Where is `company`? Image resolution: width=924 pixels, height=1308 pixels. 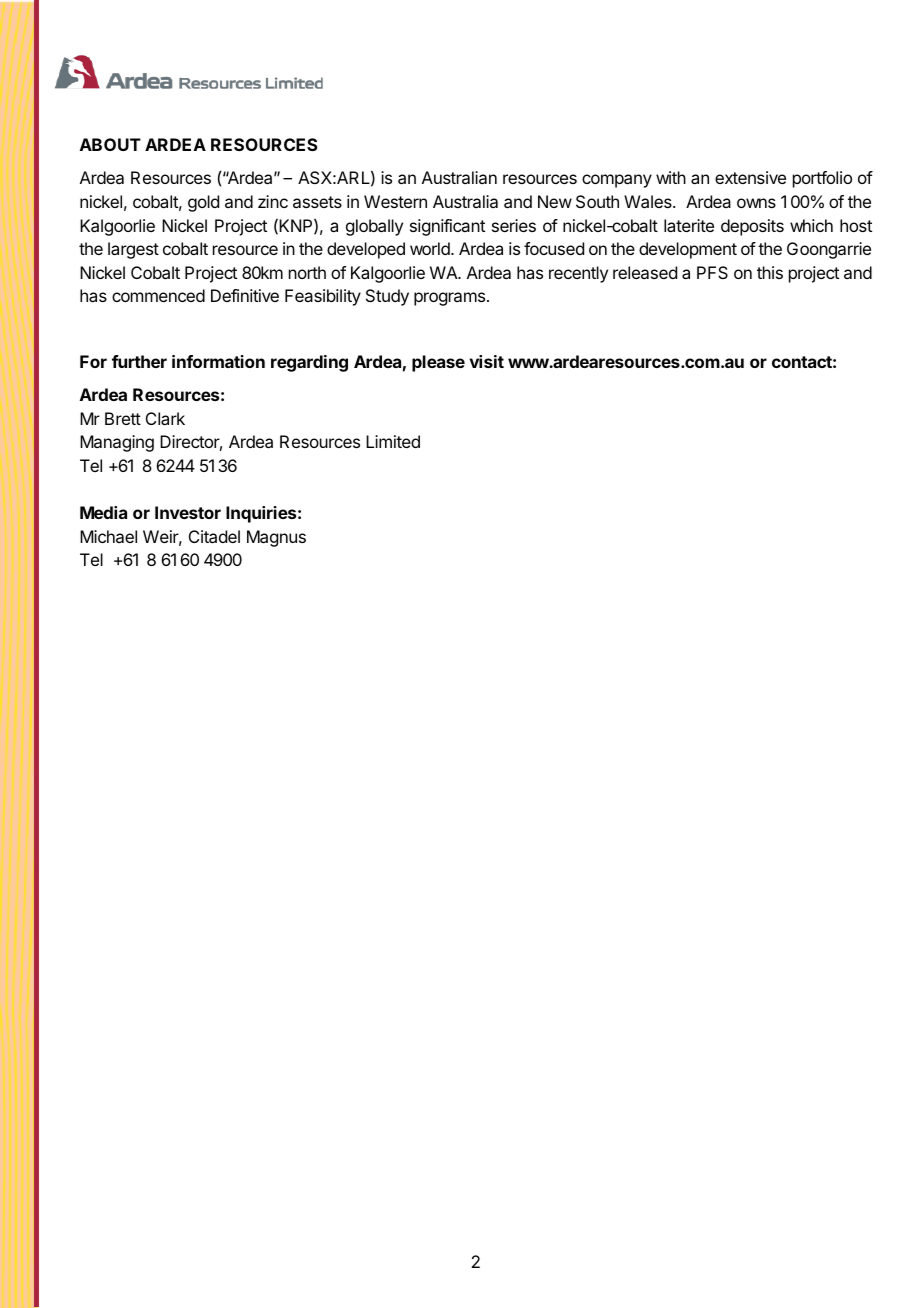
company is located at coordinates (617, 181).
